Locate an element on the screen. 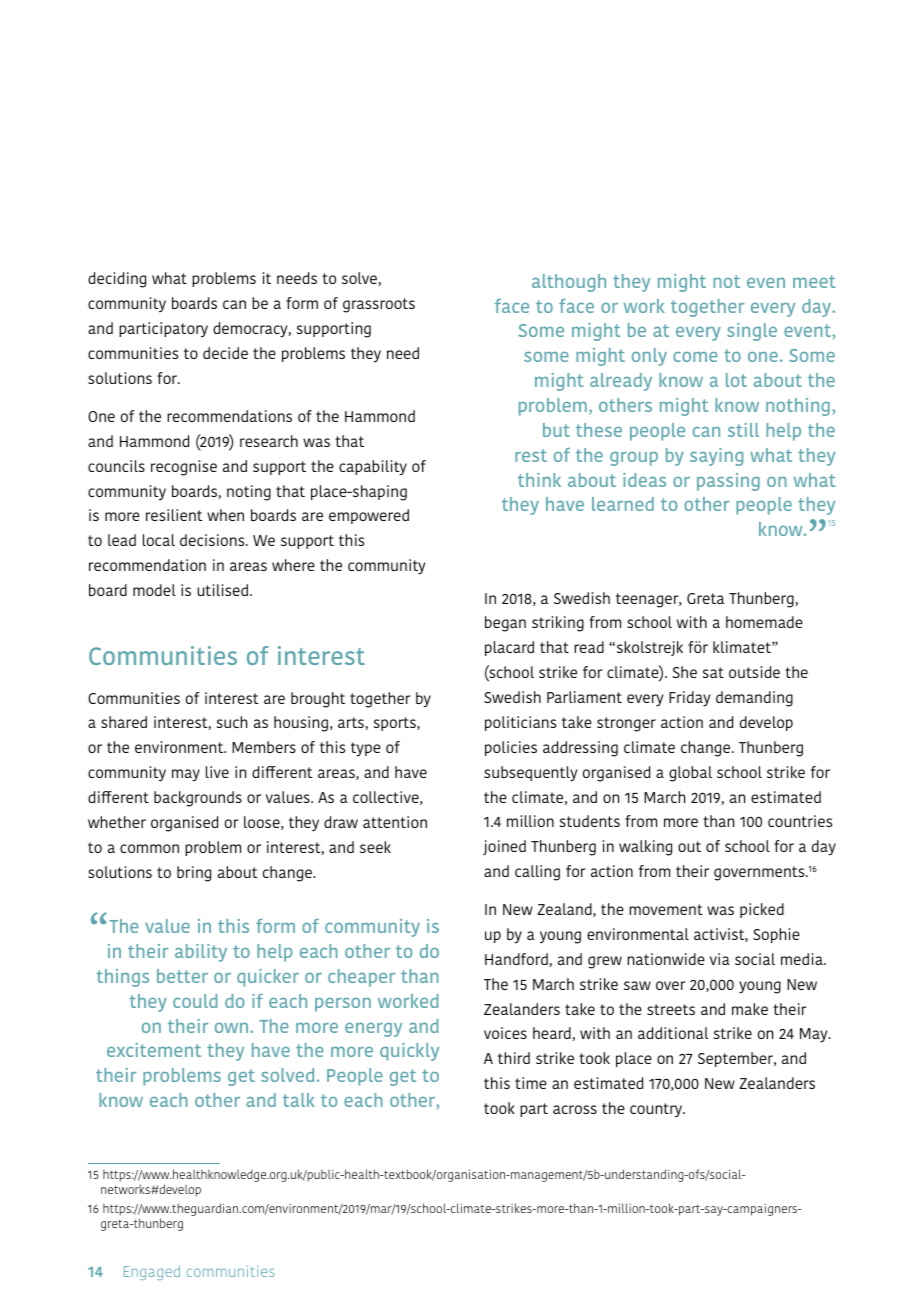 The height and width of the screenshot is (1308, 924). homemade is located at coordinates (764, 622).
